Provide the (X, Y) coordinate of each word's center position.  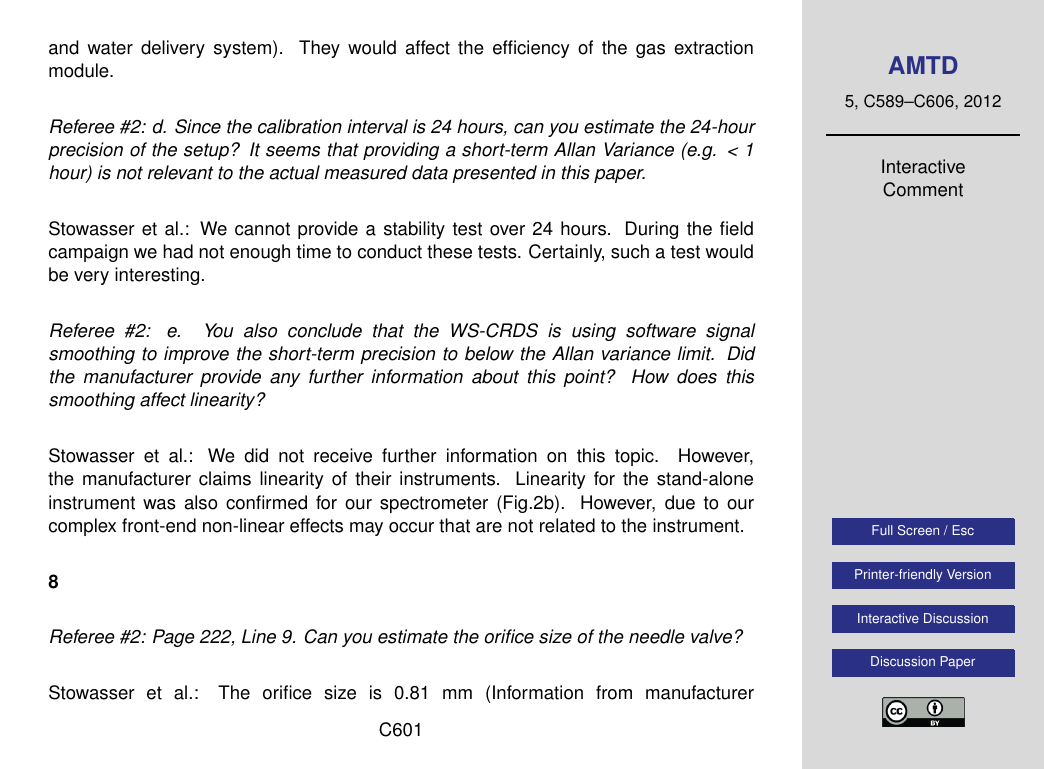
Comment (923, 189)
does (697, 376)
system (242, 49)
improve (196, 355)
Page (174, 638)
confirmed (266, 502)
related (567, 525)
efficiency (531, 49)
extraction (713, 47)
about (495, 376)
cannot (262, 229)
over (507, 230)
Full (882, 530)
